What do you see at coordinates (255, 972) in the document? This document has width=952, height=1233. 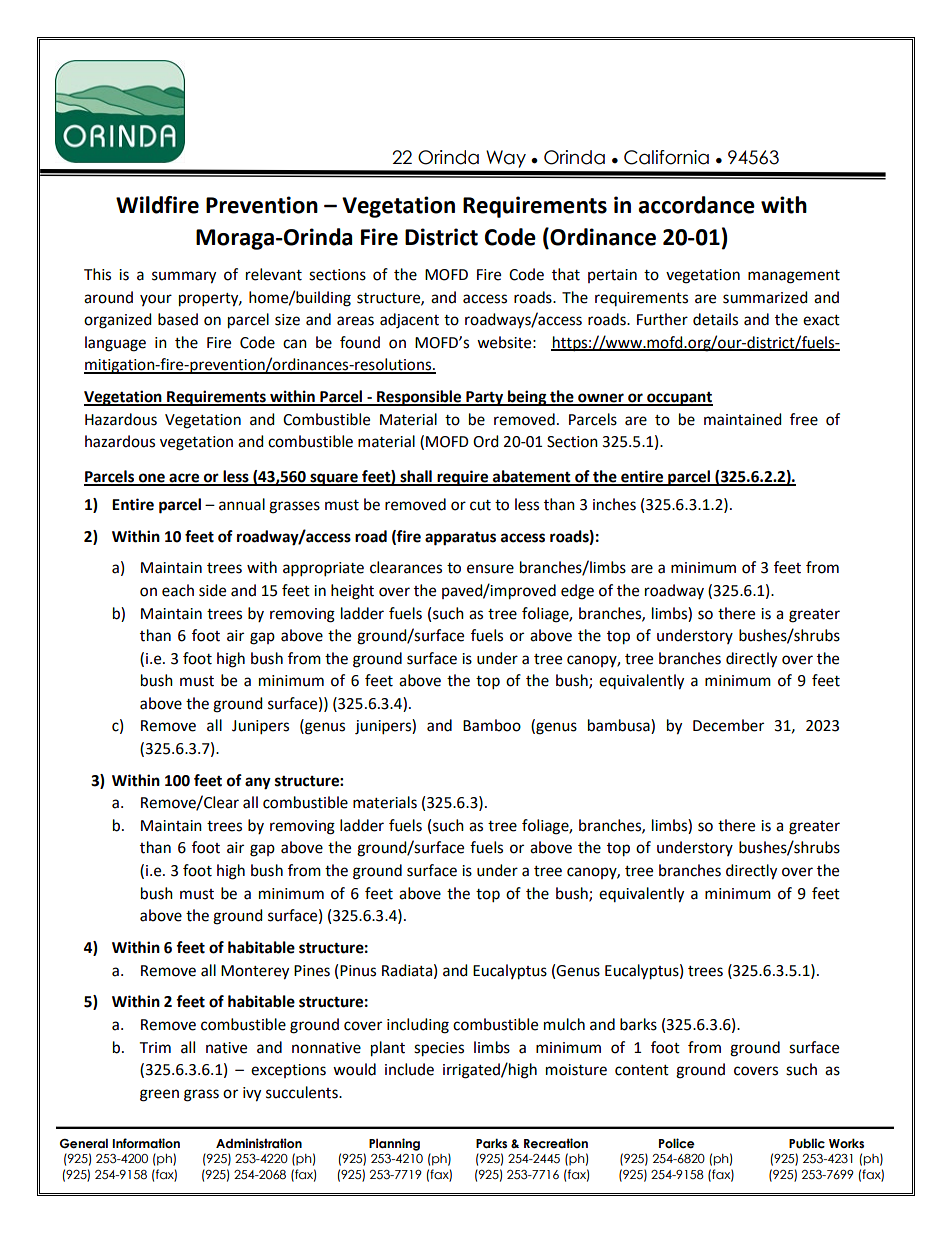 I see `Monterey` at bounding box center [255, 972].
